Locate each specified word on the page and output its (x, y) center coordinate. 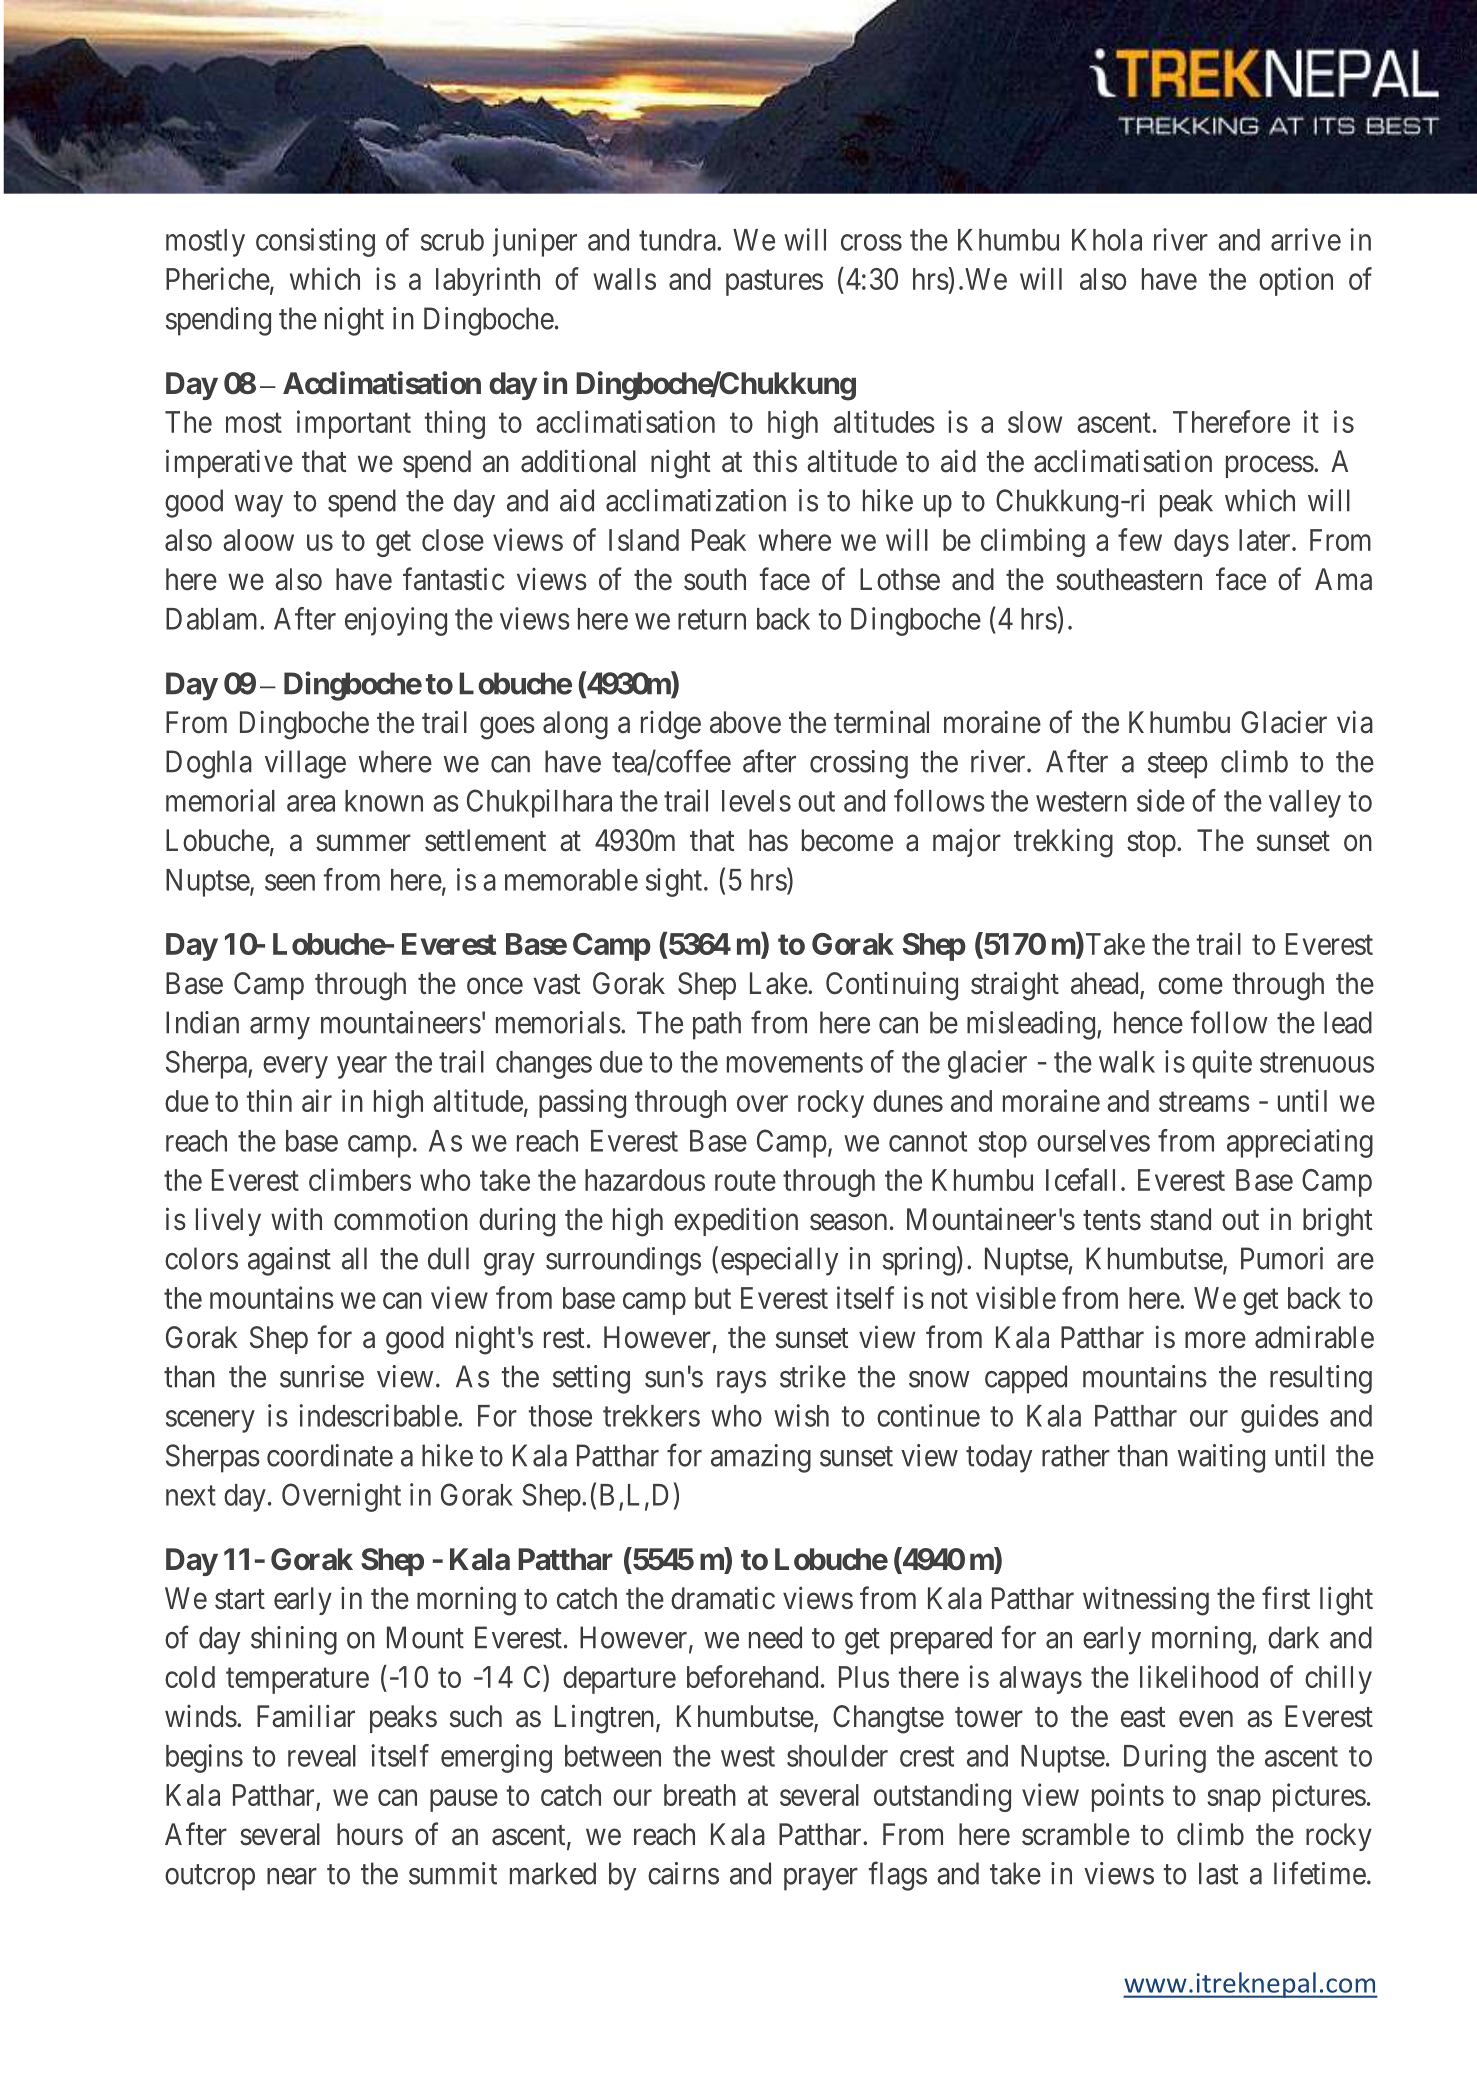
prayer (821, 1879)
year (362, 1067)
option (1296, 281)
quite (1222, 1064)
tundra (678, 240)
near (292, 1876)
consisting (315, 242)
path (717, 1025)
